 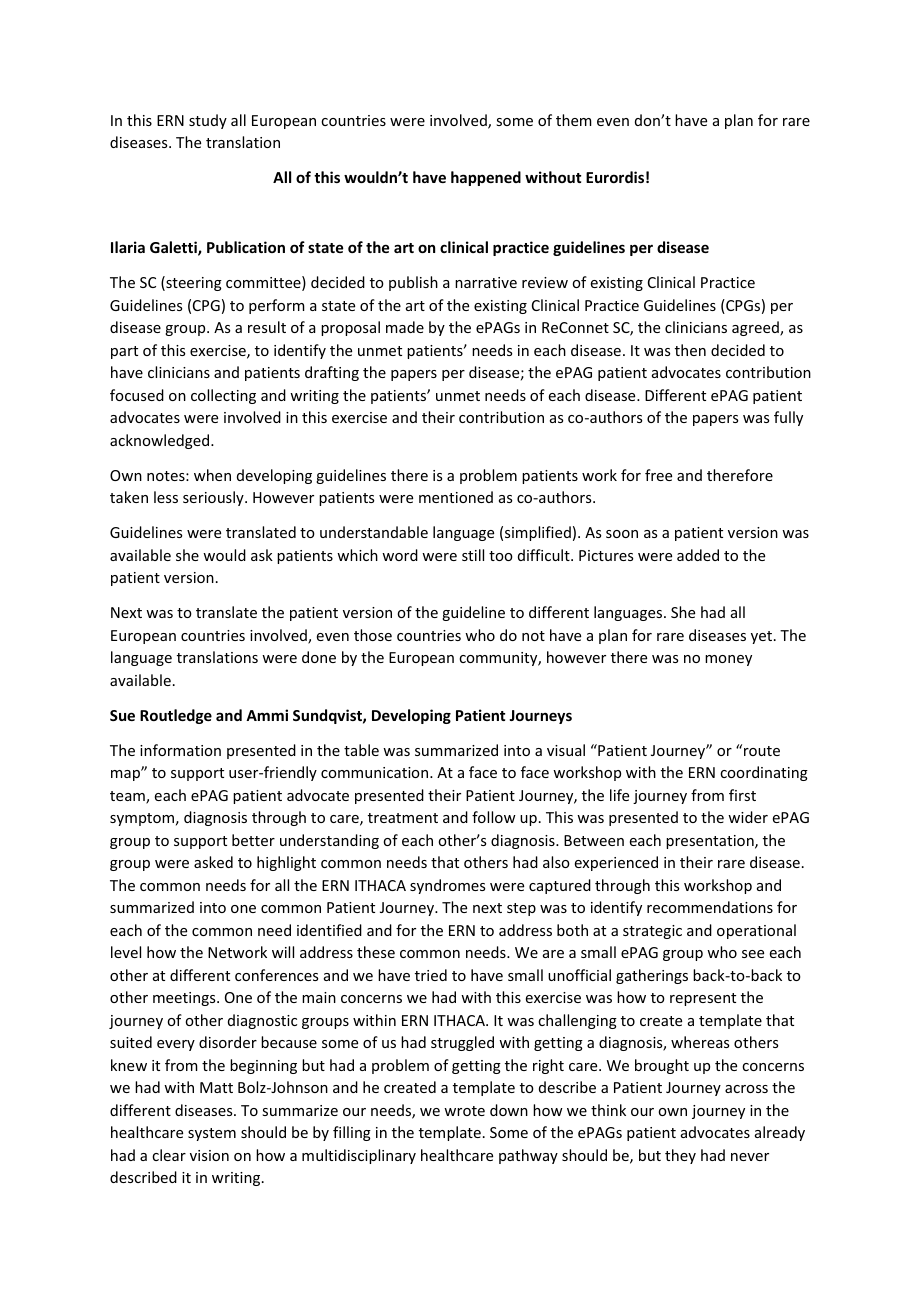 What do you see at coordinates (376, 772) in the image?
I see `communication` at bounding box center [376, 772].
